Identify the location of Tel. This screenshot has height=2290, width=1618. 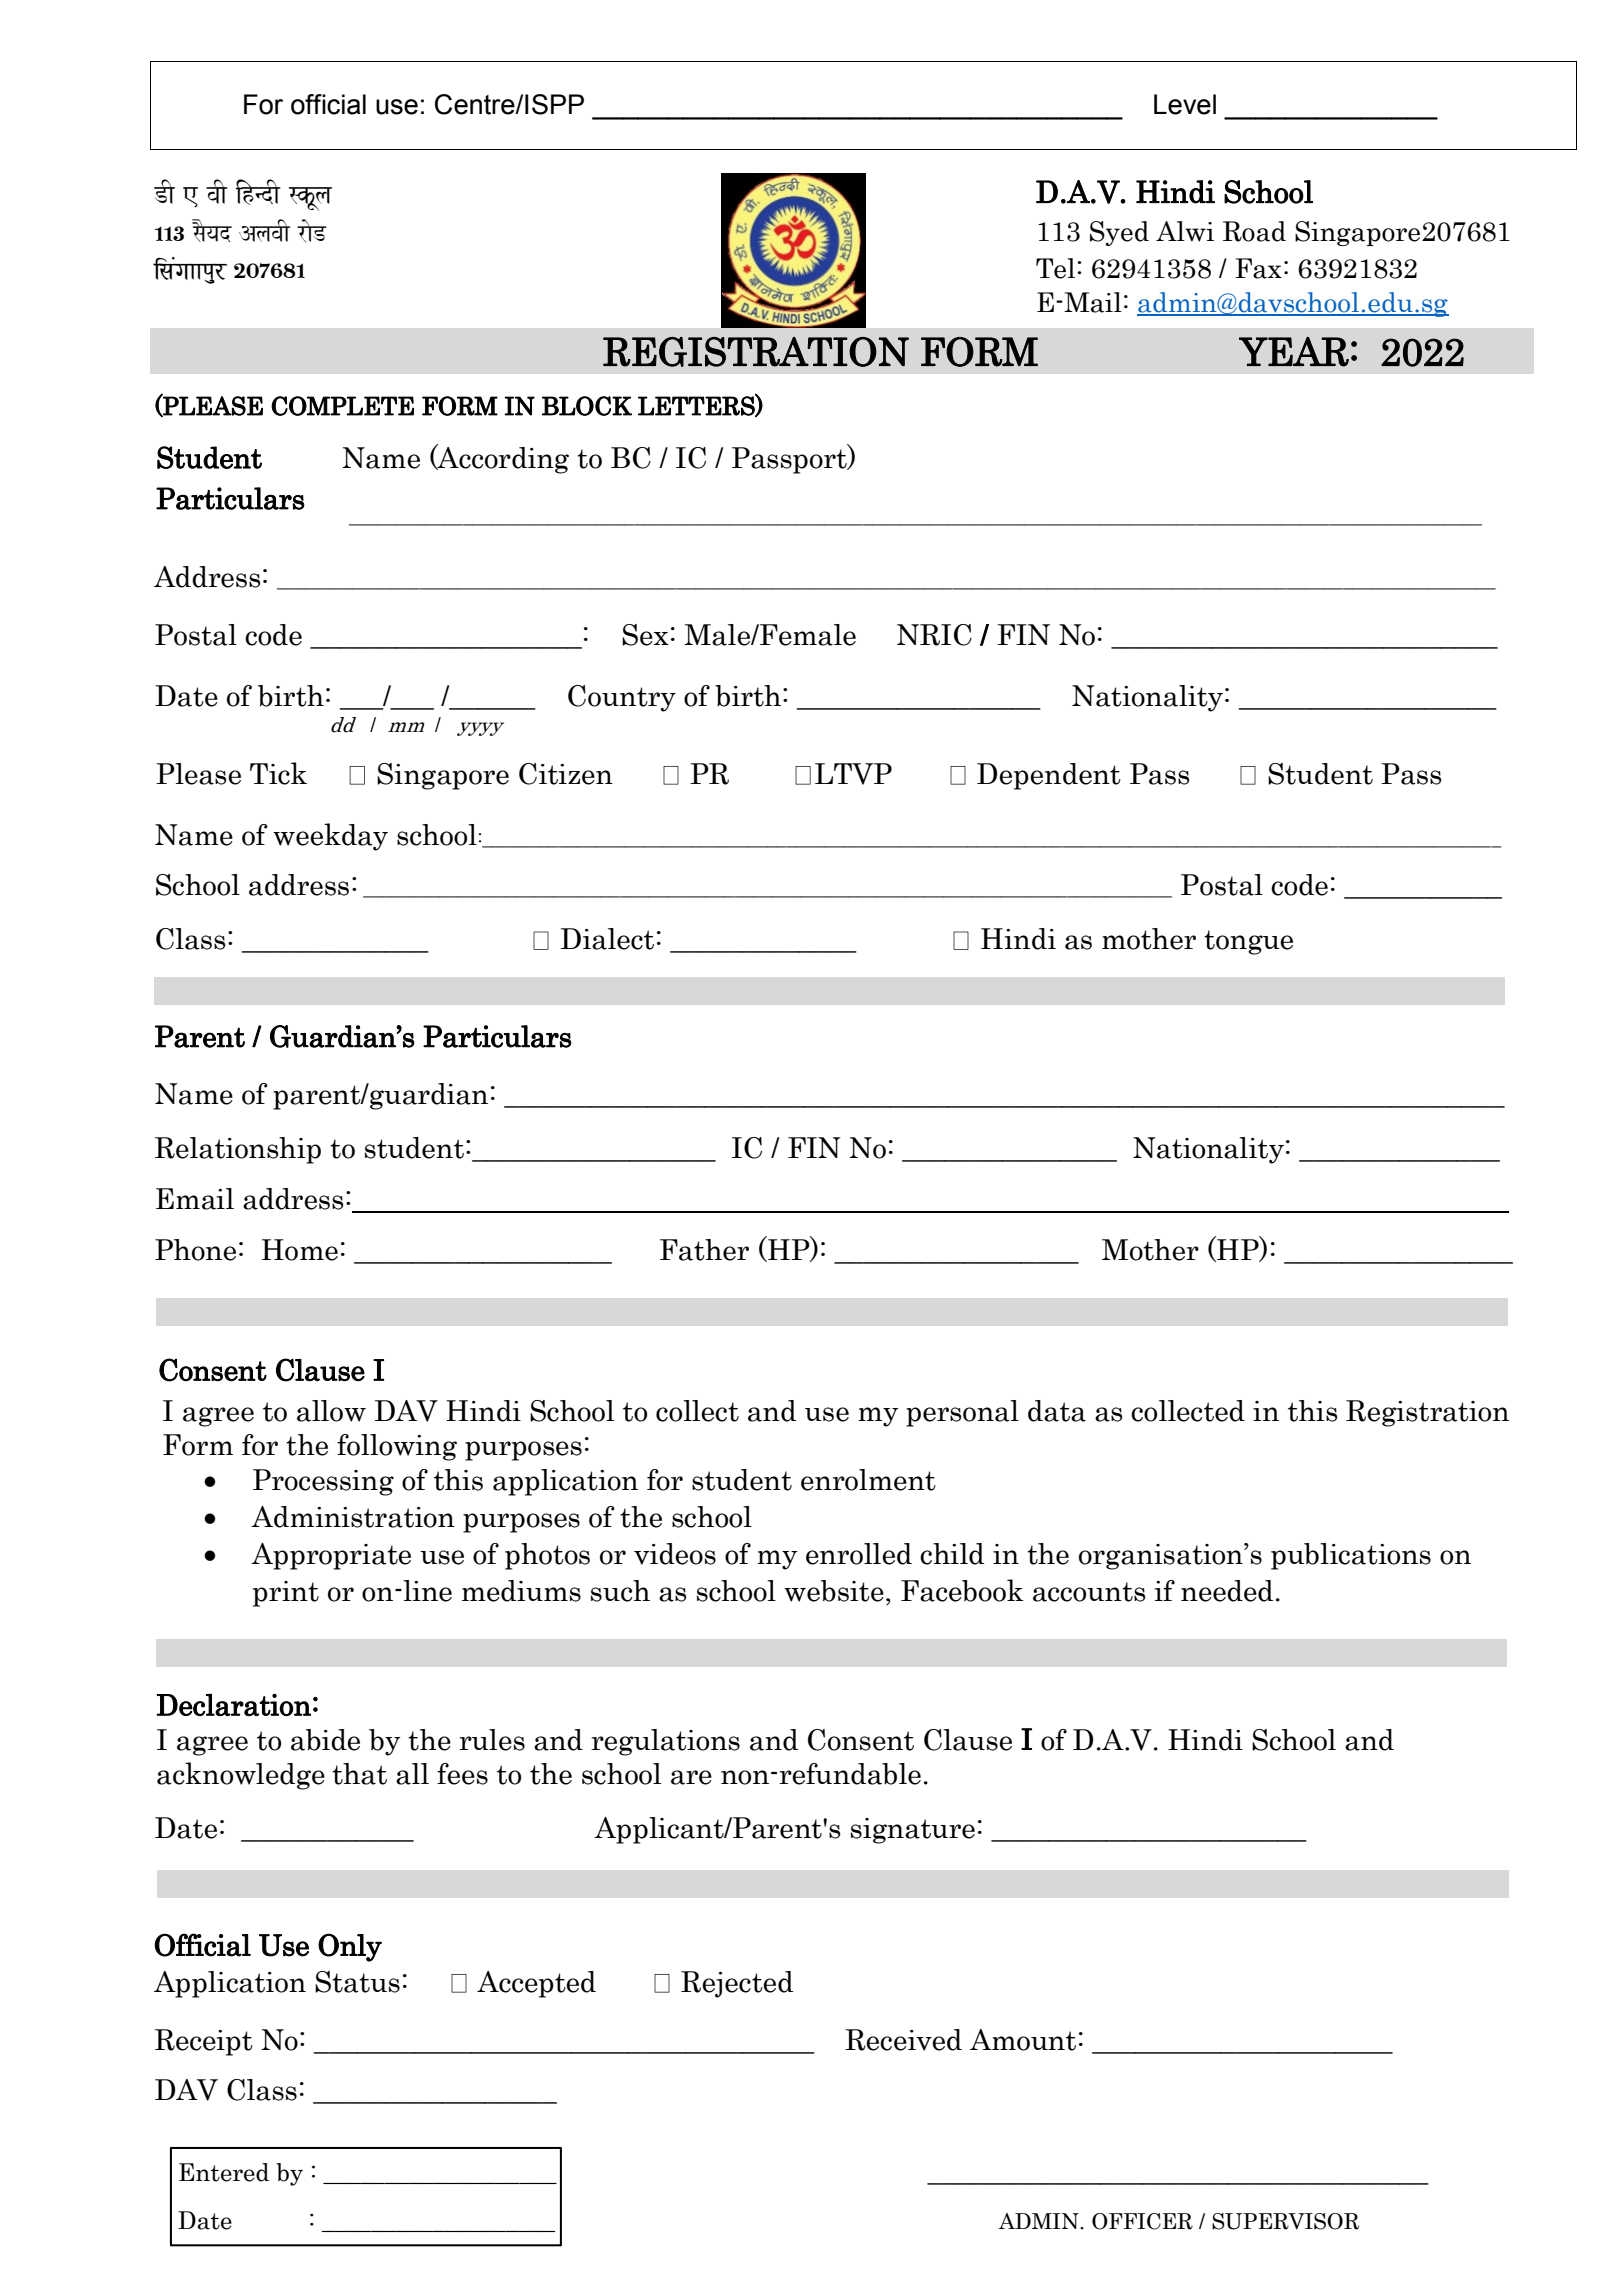
(1057, 268).
